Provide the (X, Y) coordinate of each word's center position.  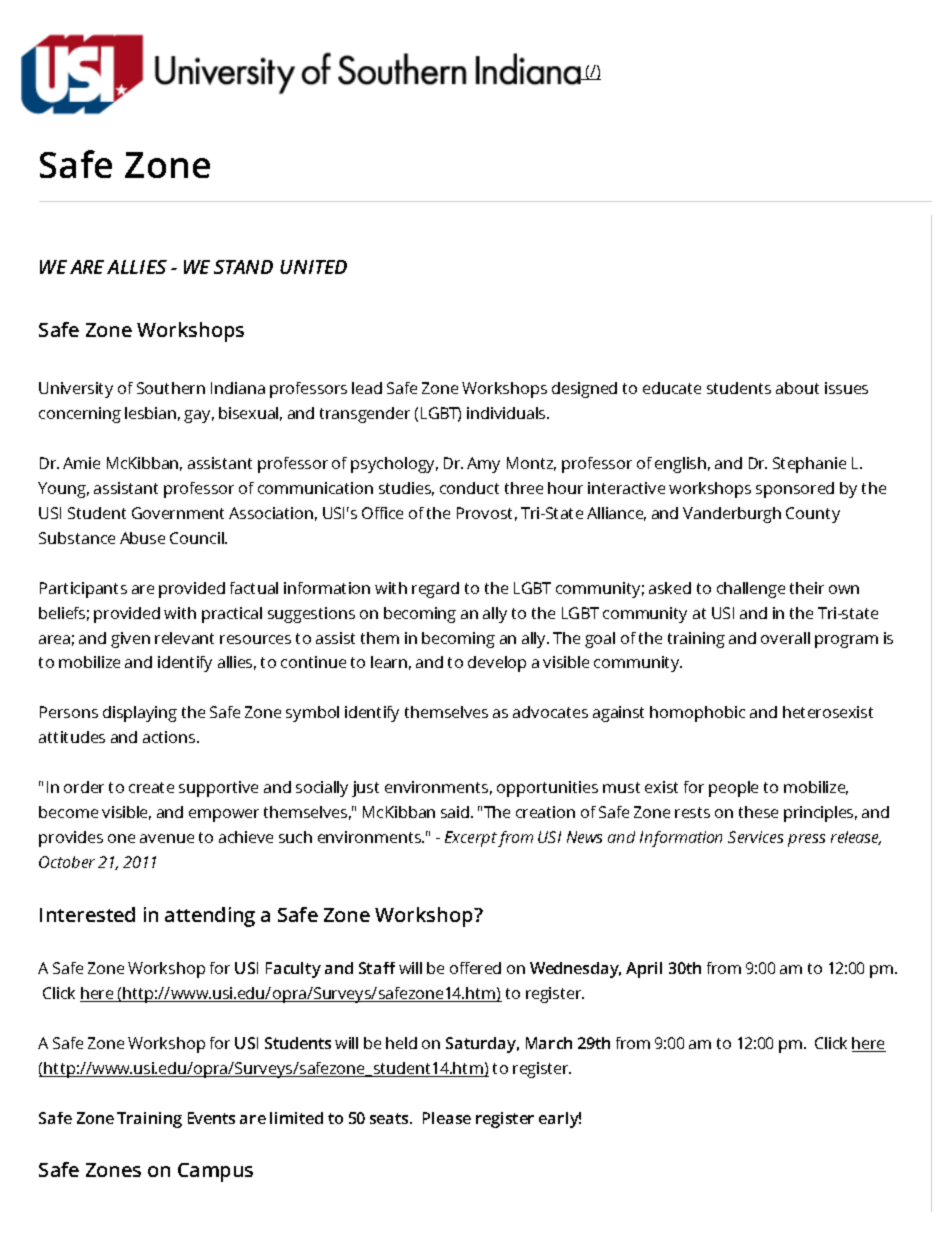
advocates (550, 712)
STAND (243, 267)
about (797, 388)
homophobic (697, 714)
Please (447, 1118)
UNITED (313, 267)
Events (211, 1118)
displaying (140, 714)
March (549, 1043)
